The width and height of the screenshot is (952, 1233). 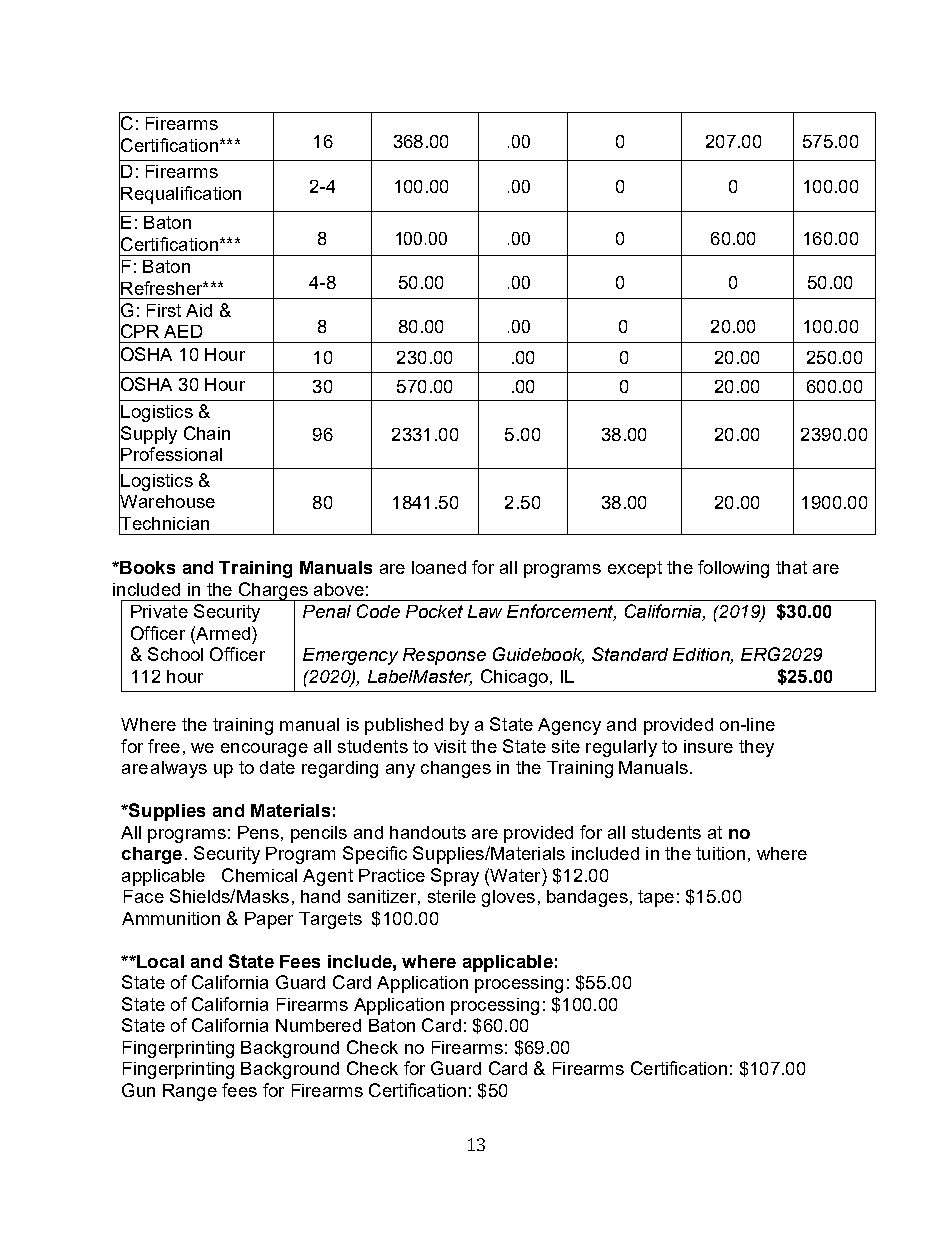 I want to click on following, so click(x=733, y=569).
